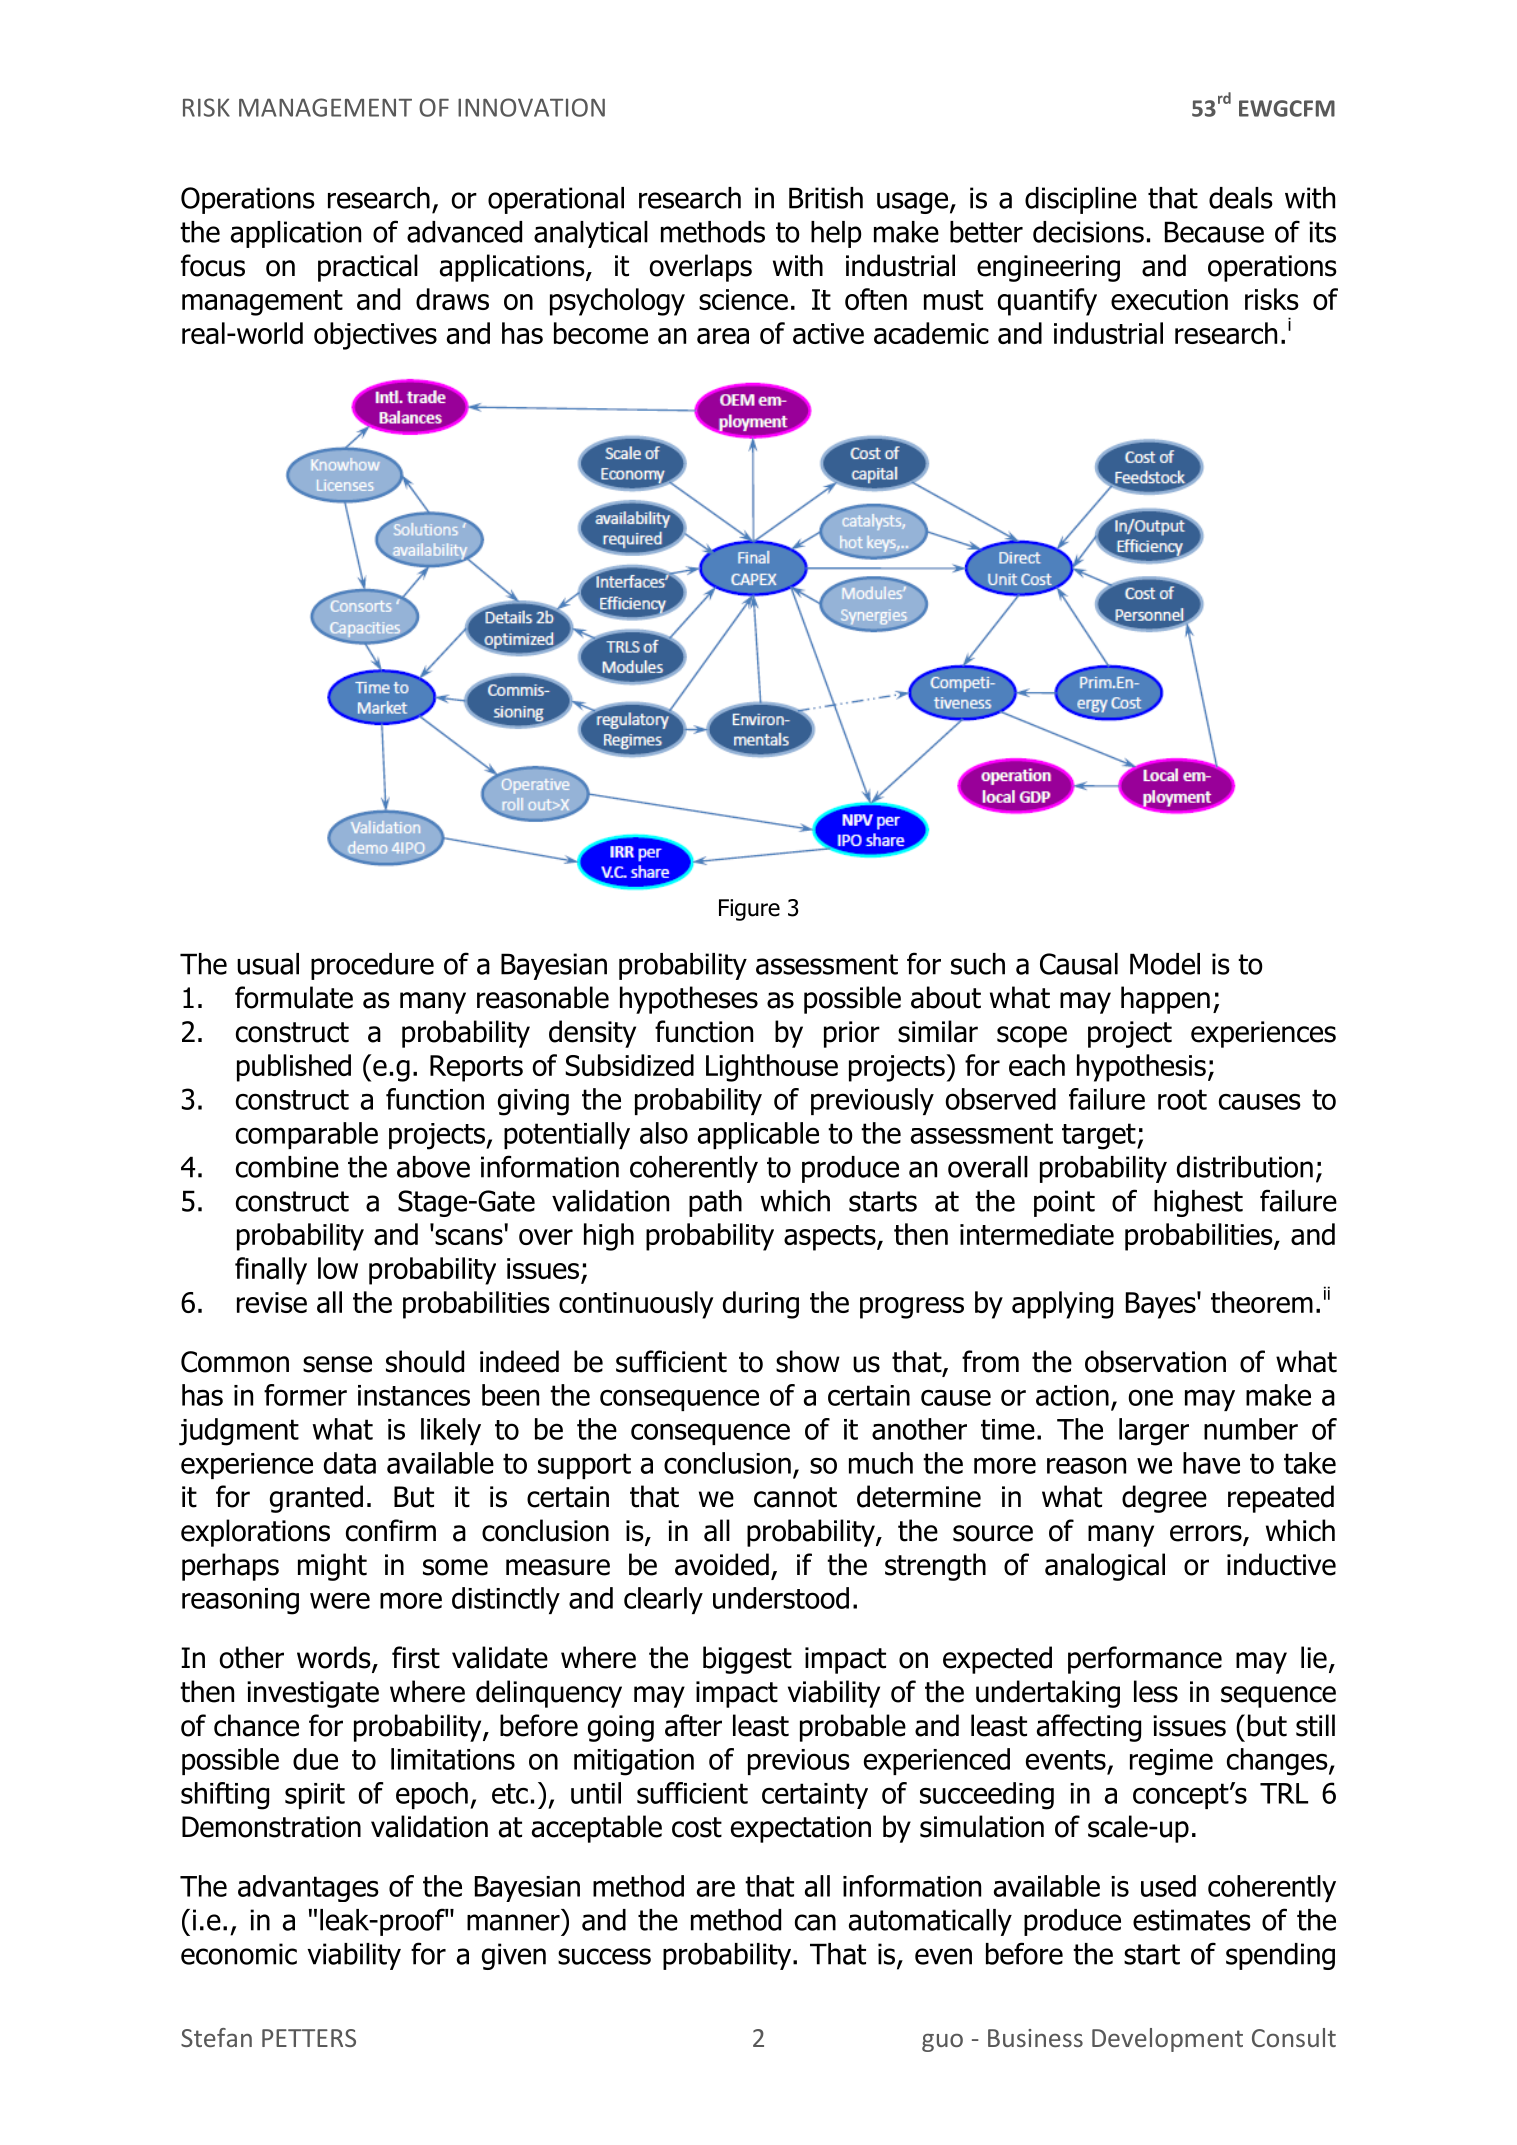  Describe the element at coordinates (1155, 1361) in the screenshot. I see `observation` at that location.
